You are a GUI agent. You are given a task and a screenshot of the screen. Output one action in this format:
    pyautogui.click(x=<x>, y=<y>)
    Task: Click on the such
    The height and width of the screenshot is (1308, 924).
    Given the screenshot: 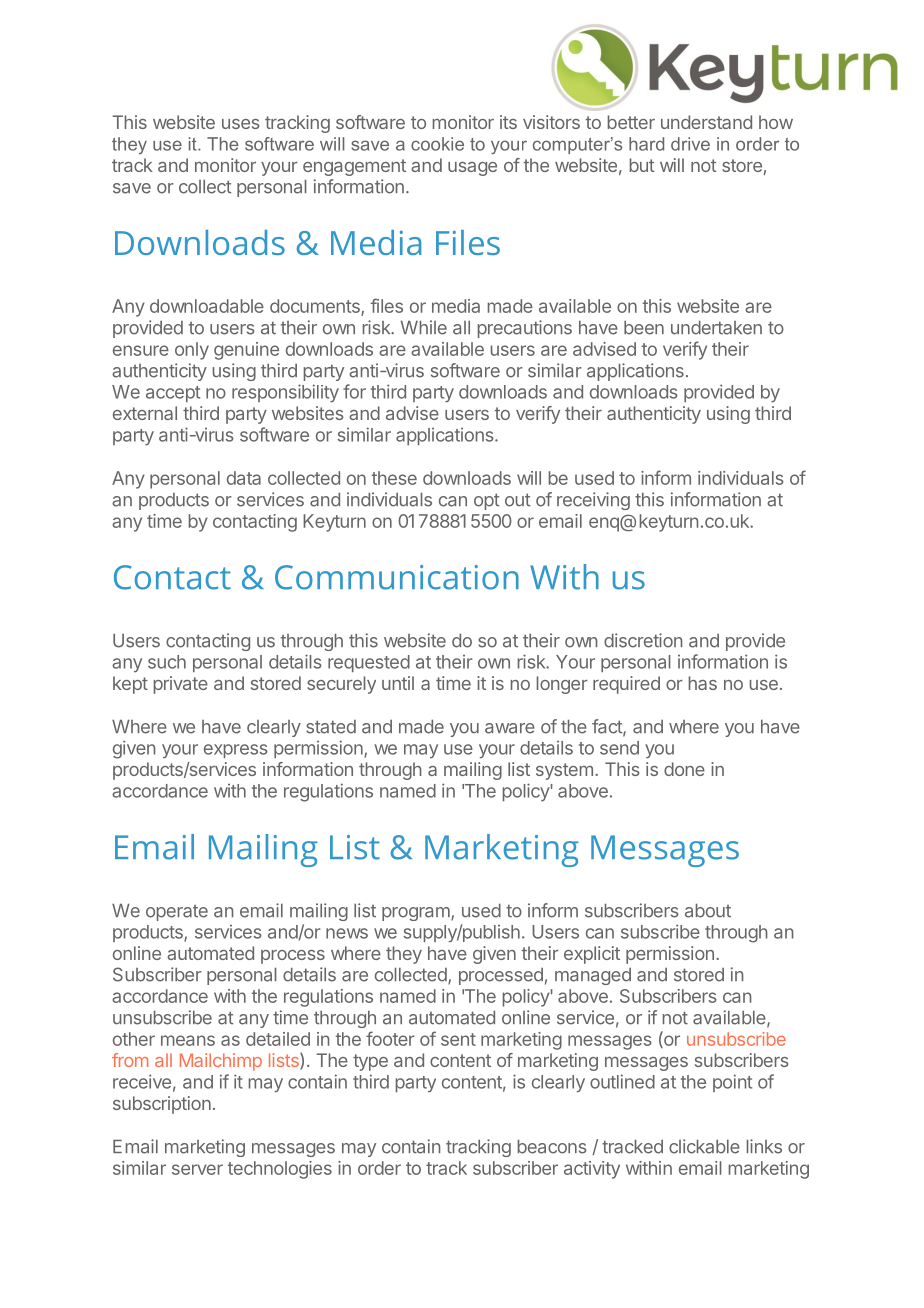 What is the action you would take?
    pyautogui.click(x=167, y=662)
